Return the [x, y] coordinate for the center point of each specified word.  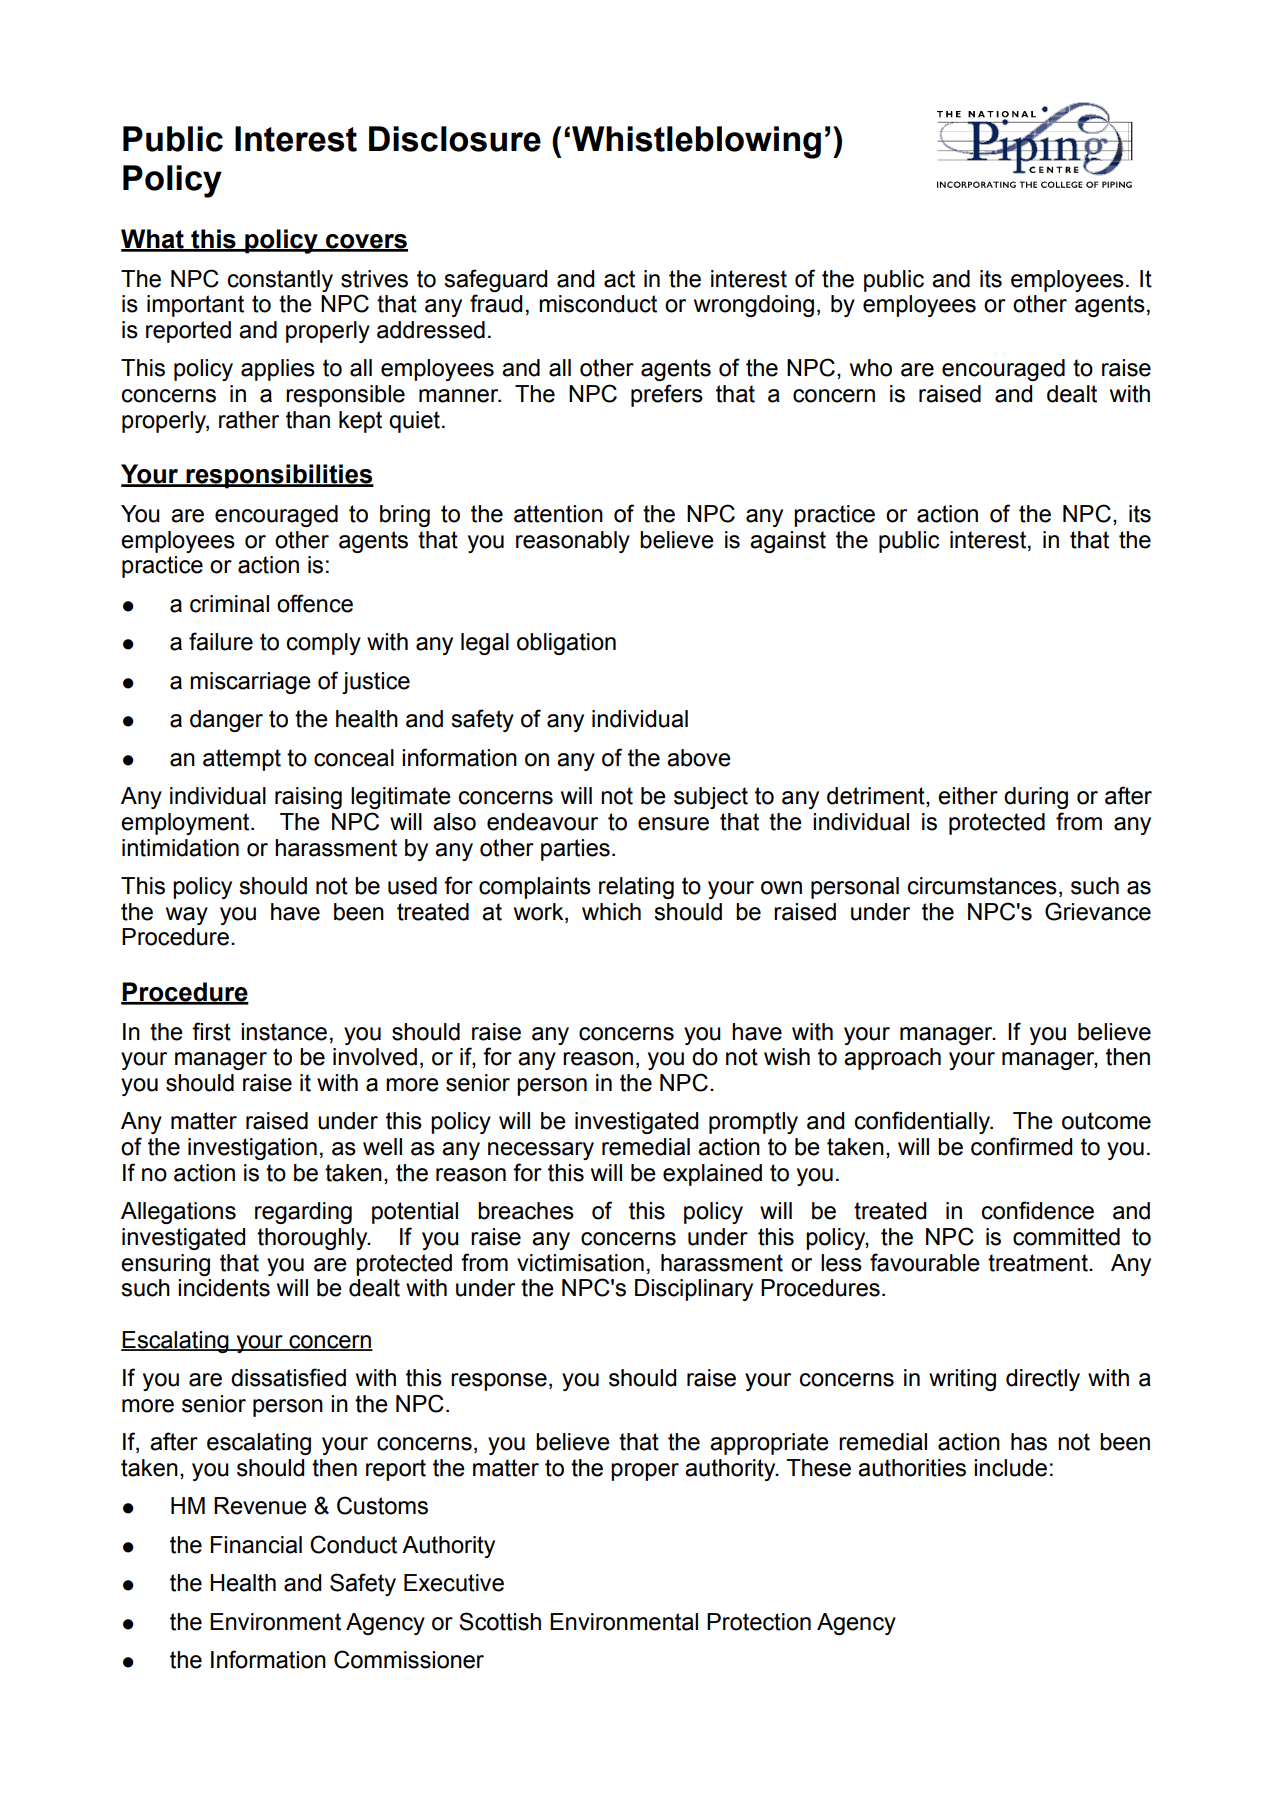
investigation [252, 1149]
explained [712, 1175]
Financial [256, 1545]
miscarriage [250, 683]
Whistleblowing [696, 142]
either [968, 796]
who [871, 368]
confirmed [1021, 1146]
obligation [566, 644]
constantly [280, 281]
